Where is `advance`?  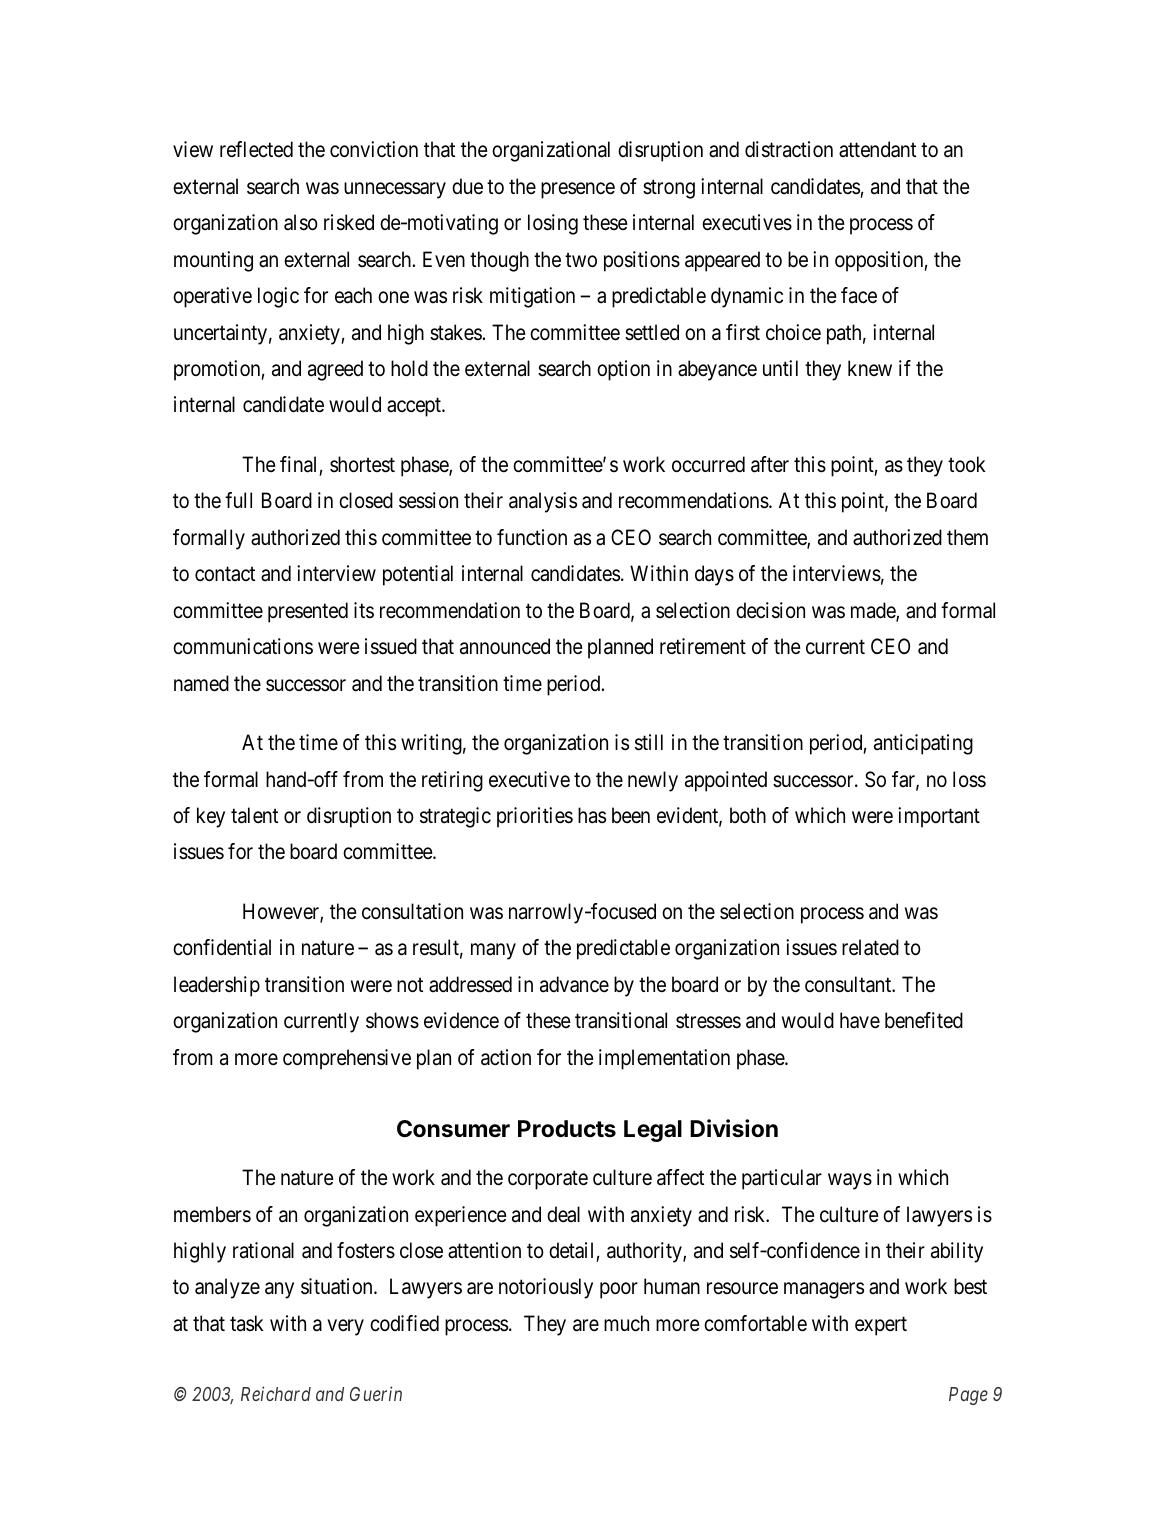 advance is located at coordinates (574, 984).
